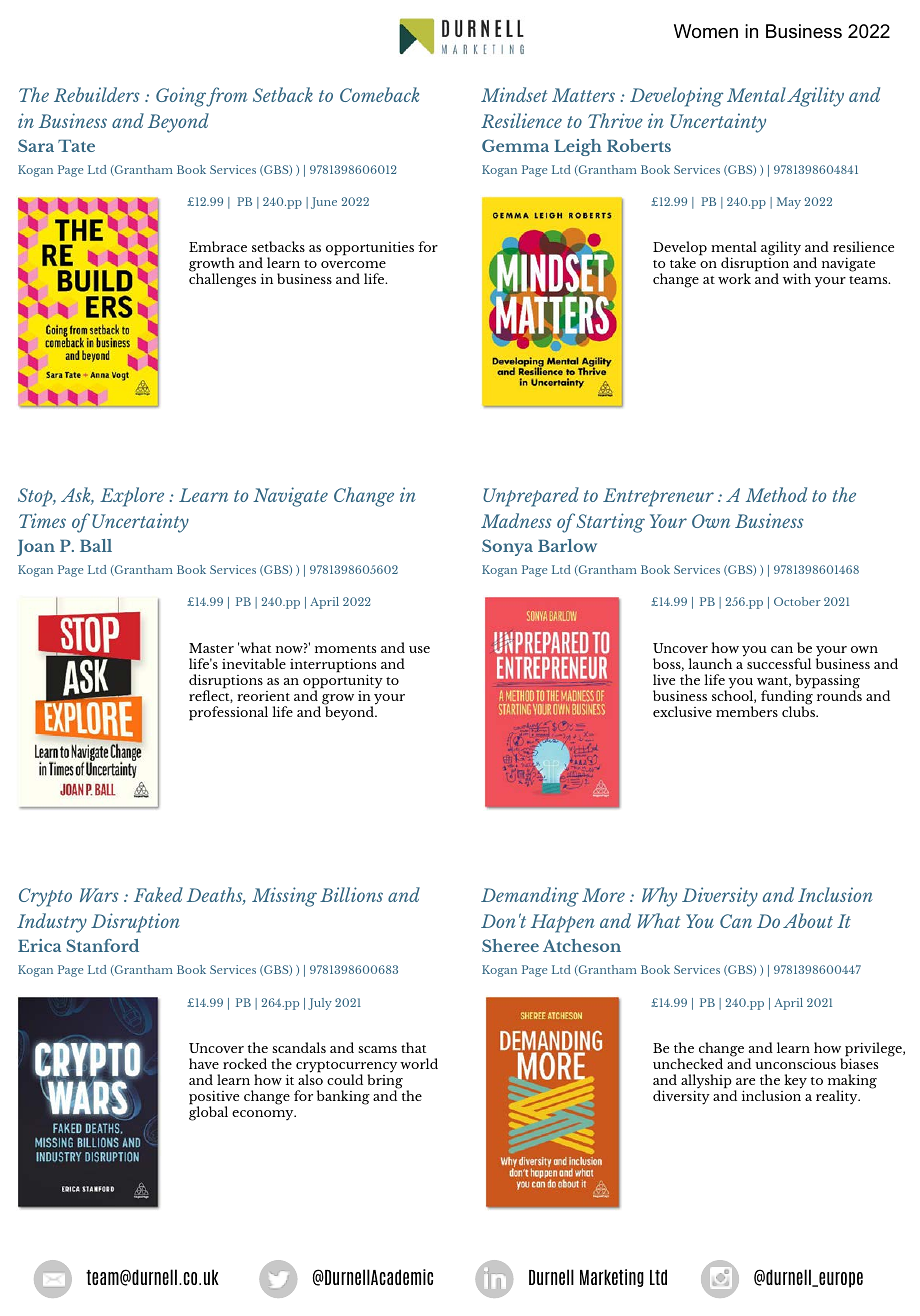 The image size is (920, 1316). Describe the element at coordinates (379, 94) in the screenshot. I see `Comeback` at that location.
